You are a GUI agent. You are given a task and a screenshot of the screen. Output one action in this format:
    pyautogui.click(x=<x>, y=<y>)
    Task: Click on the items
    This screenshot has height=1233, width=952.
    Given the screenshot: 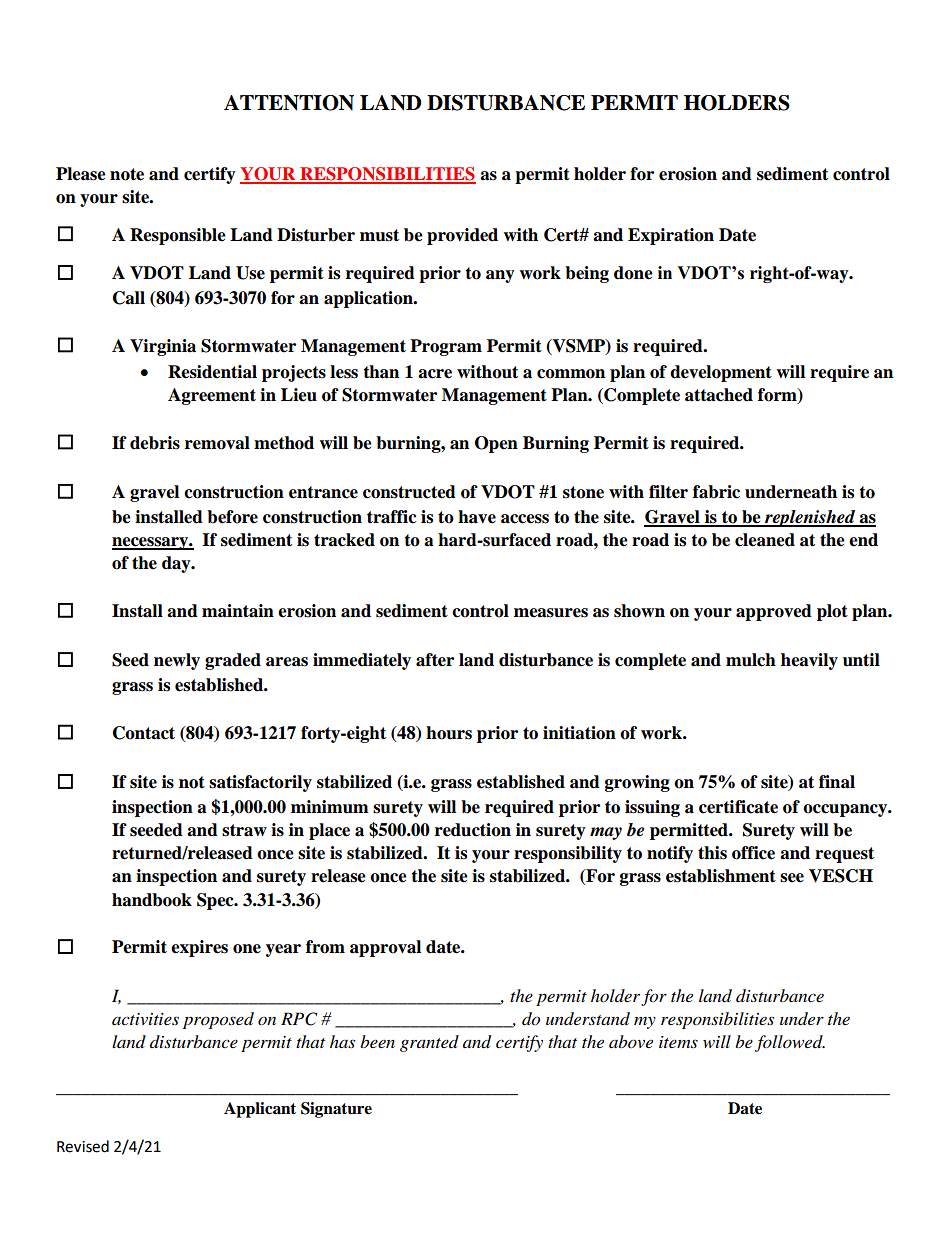 What is the action you would take?
    pyautogui.click(x=678, y=1042)
